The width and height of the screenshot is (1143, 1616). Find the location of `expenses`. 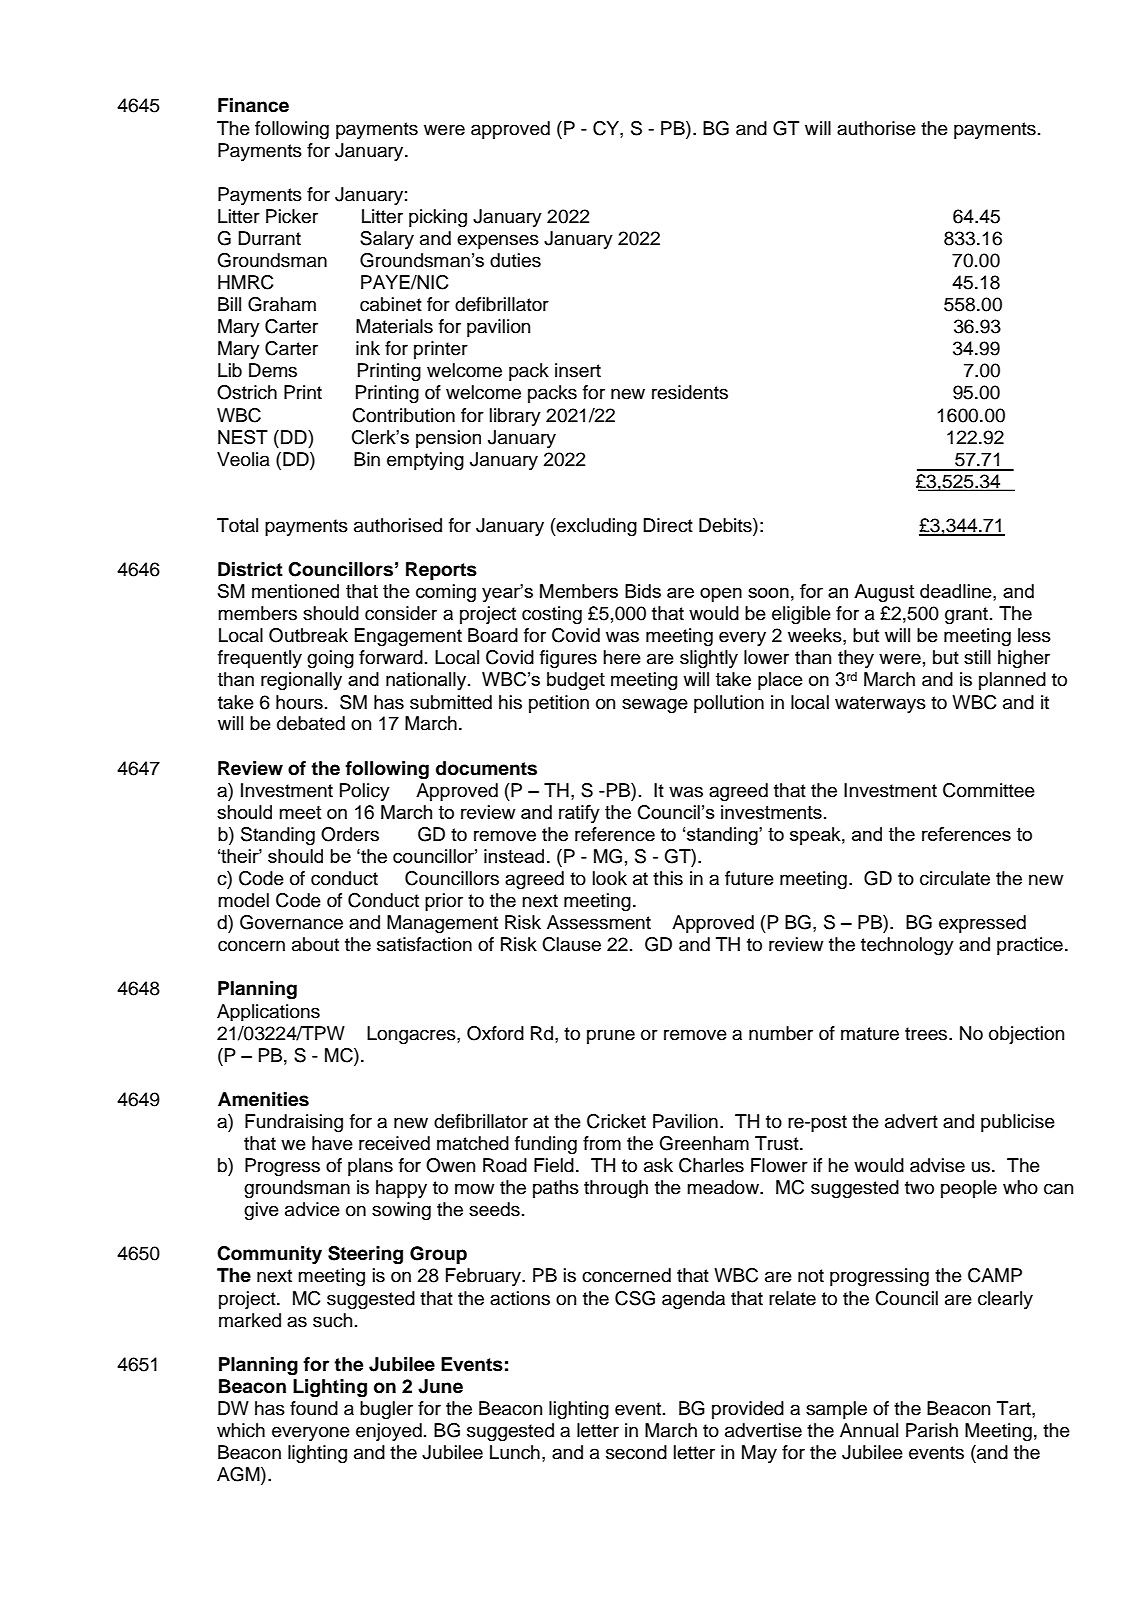

expenses is located at coordinates (498, 241).
